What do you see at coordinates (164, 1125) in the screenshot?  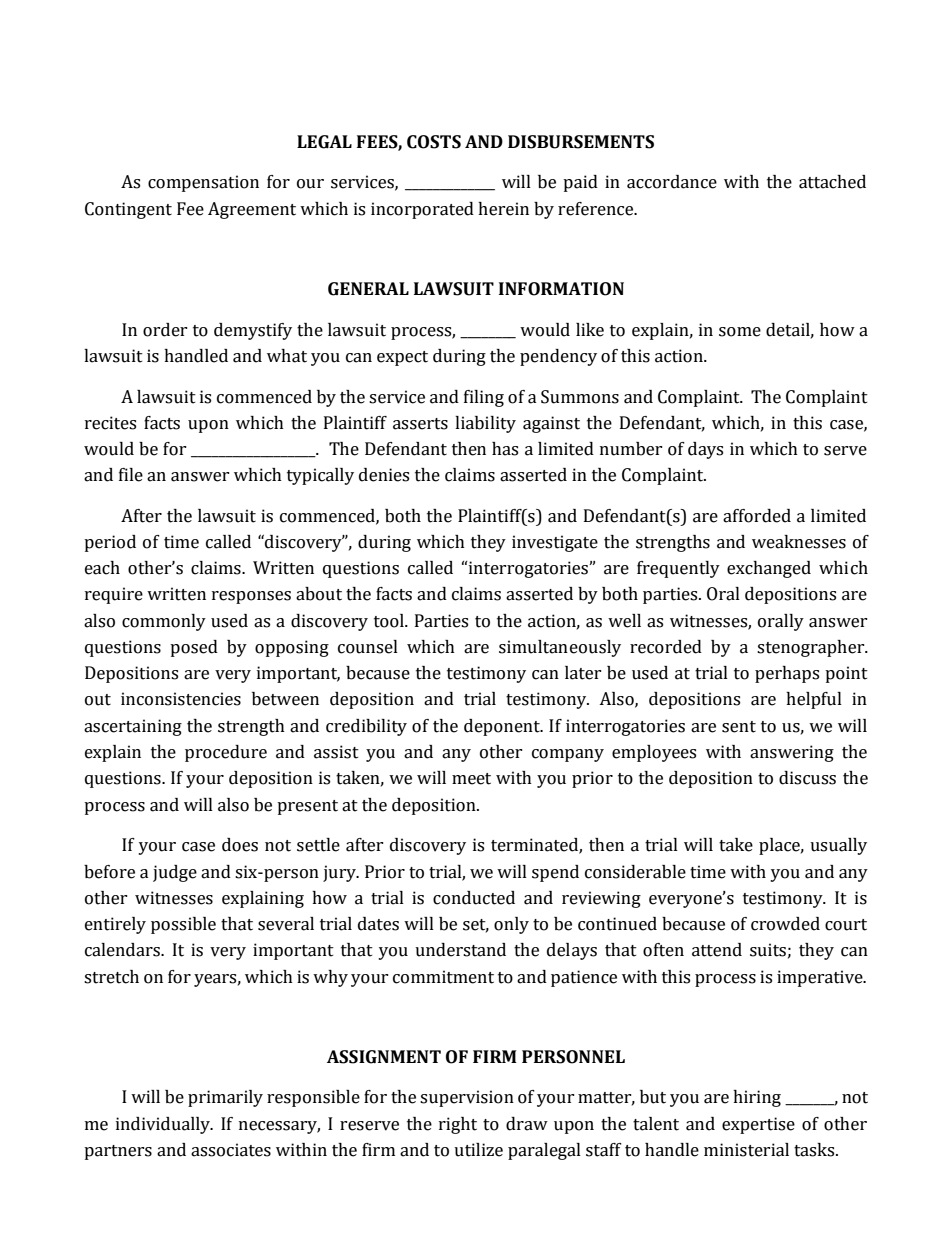 I see `individually` at bounding box center [164, 1125].
